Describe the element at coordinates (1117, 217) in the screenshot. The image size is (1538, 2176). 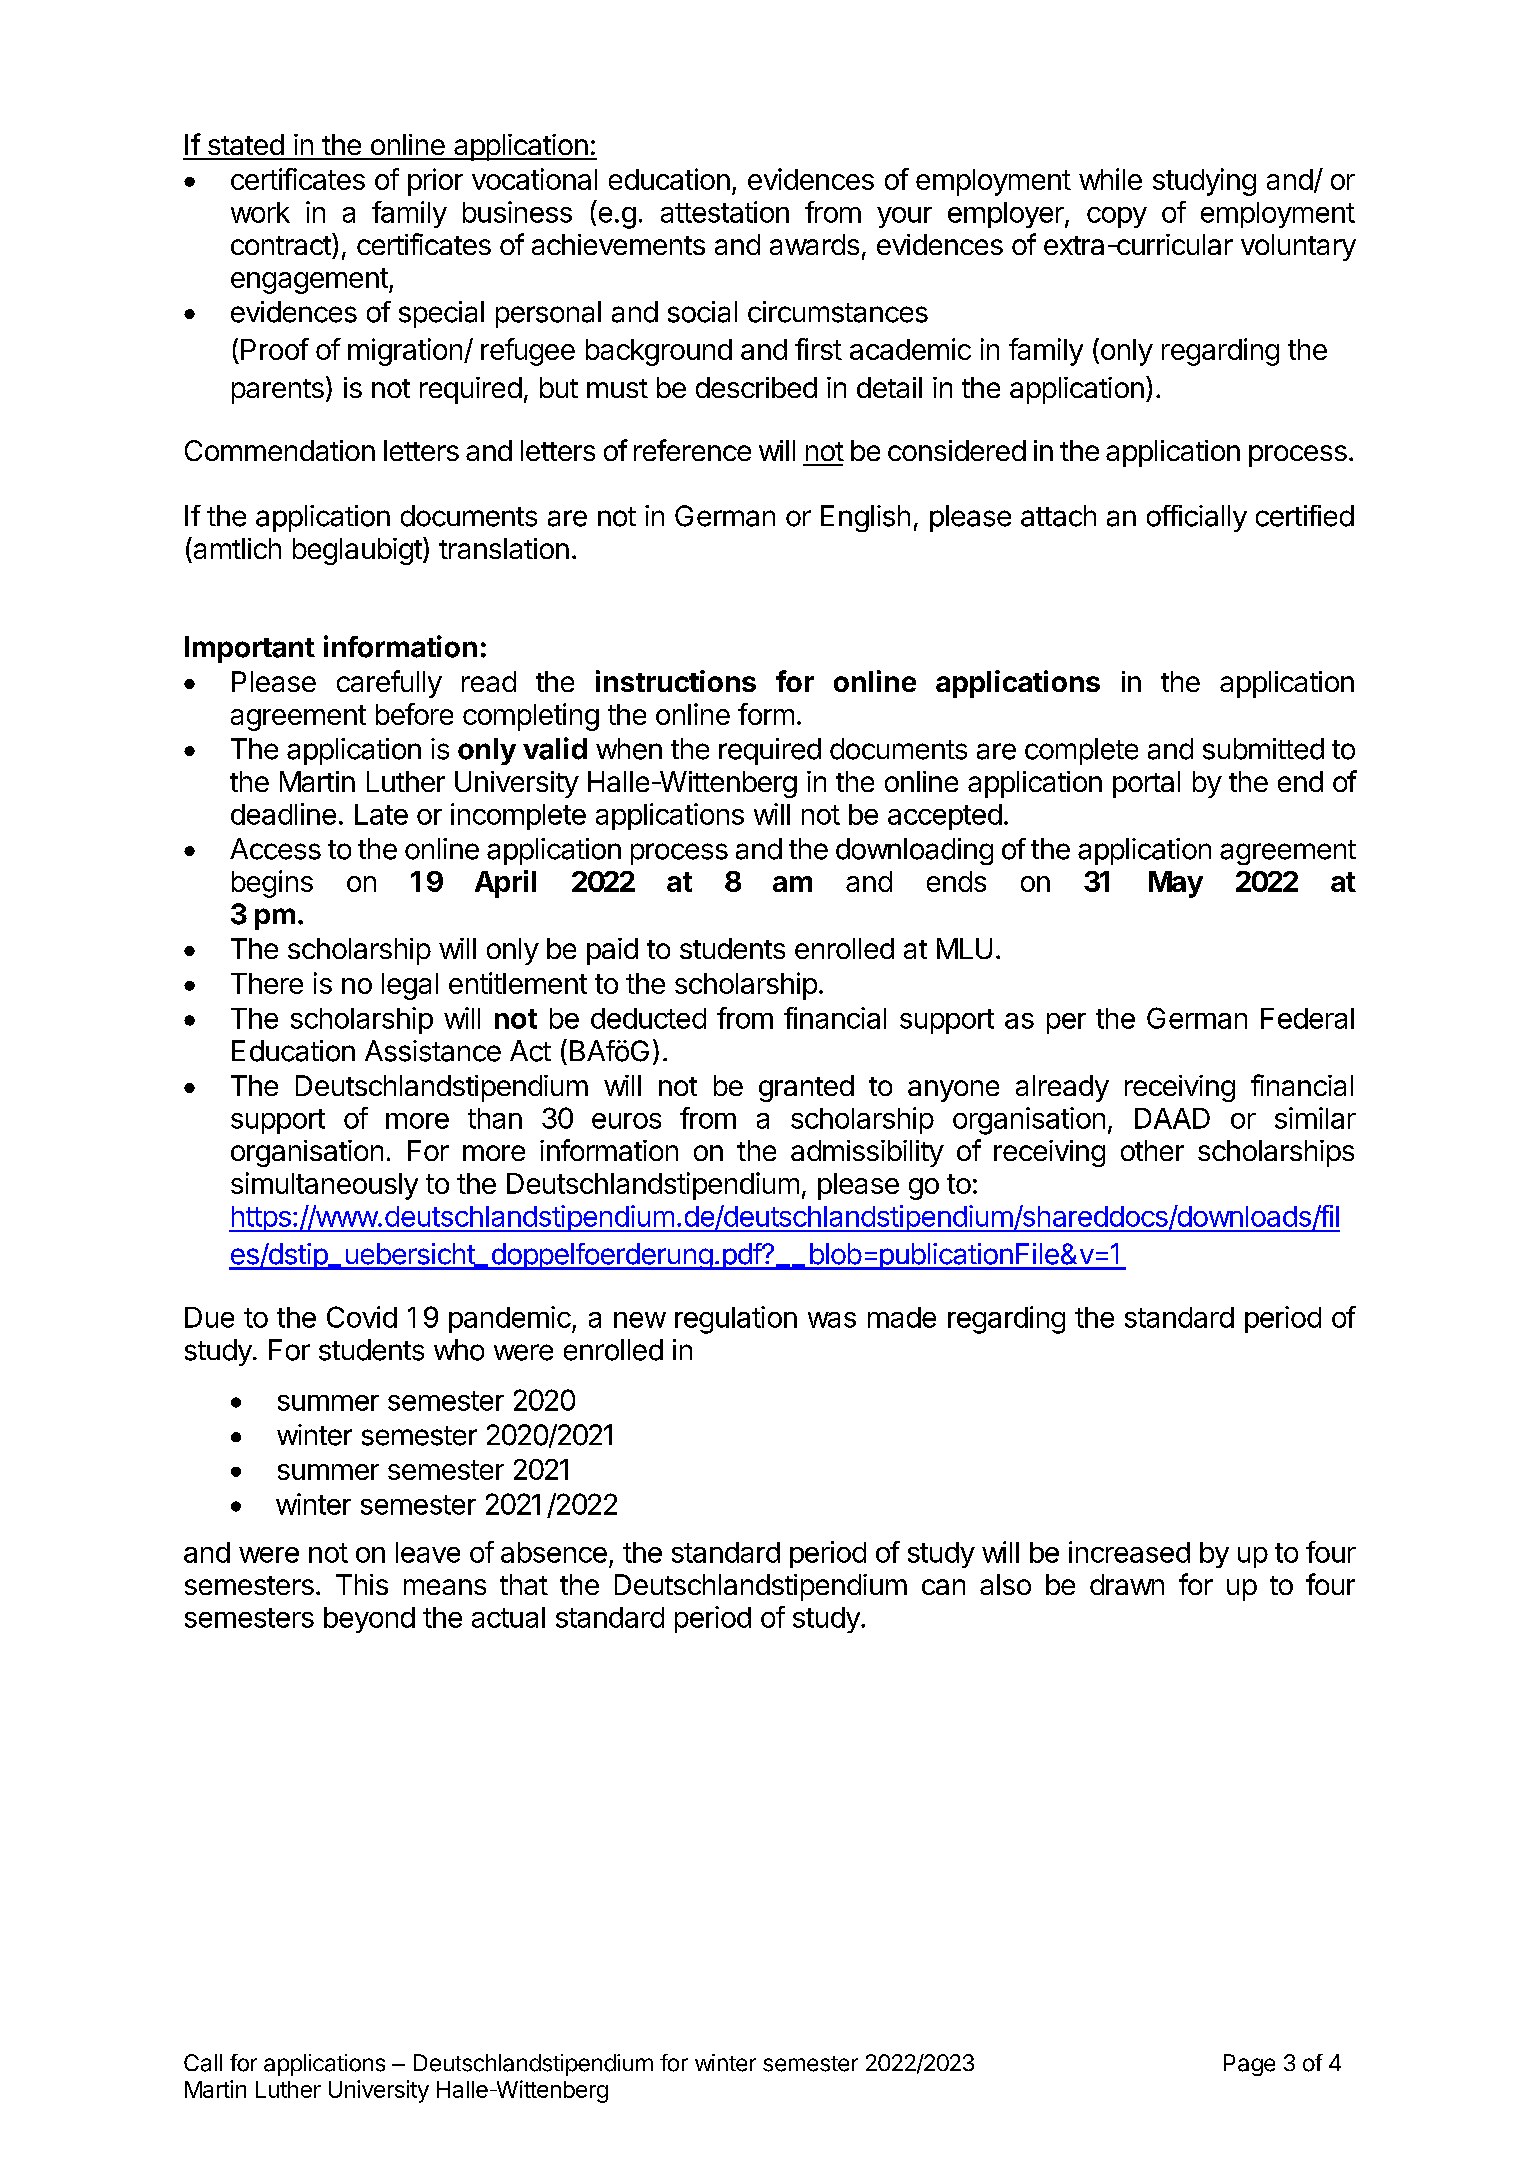
I see `copy` at that location.
